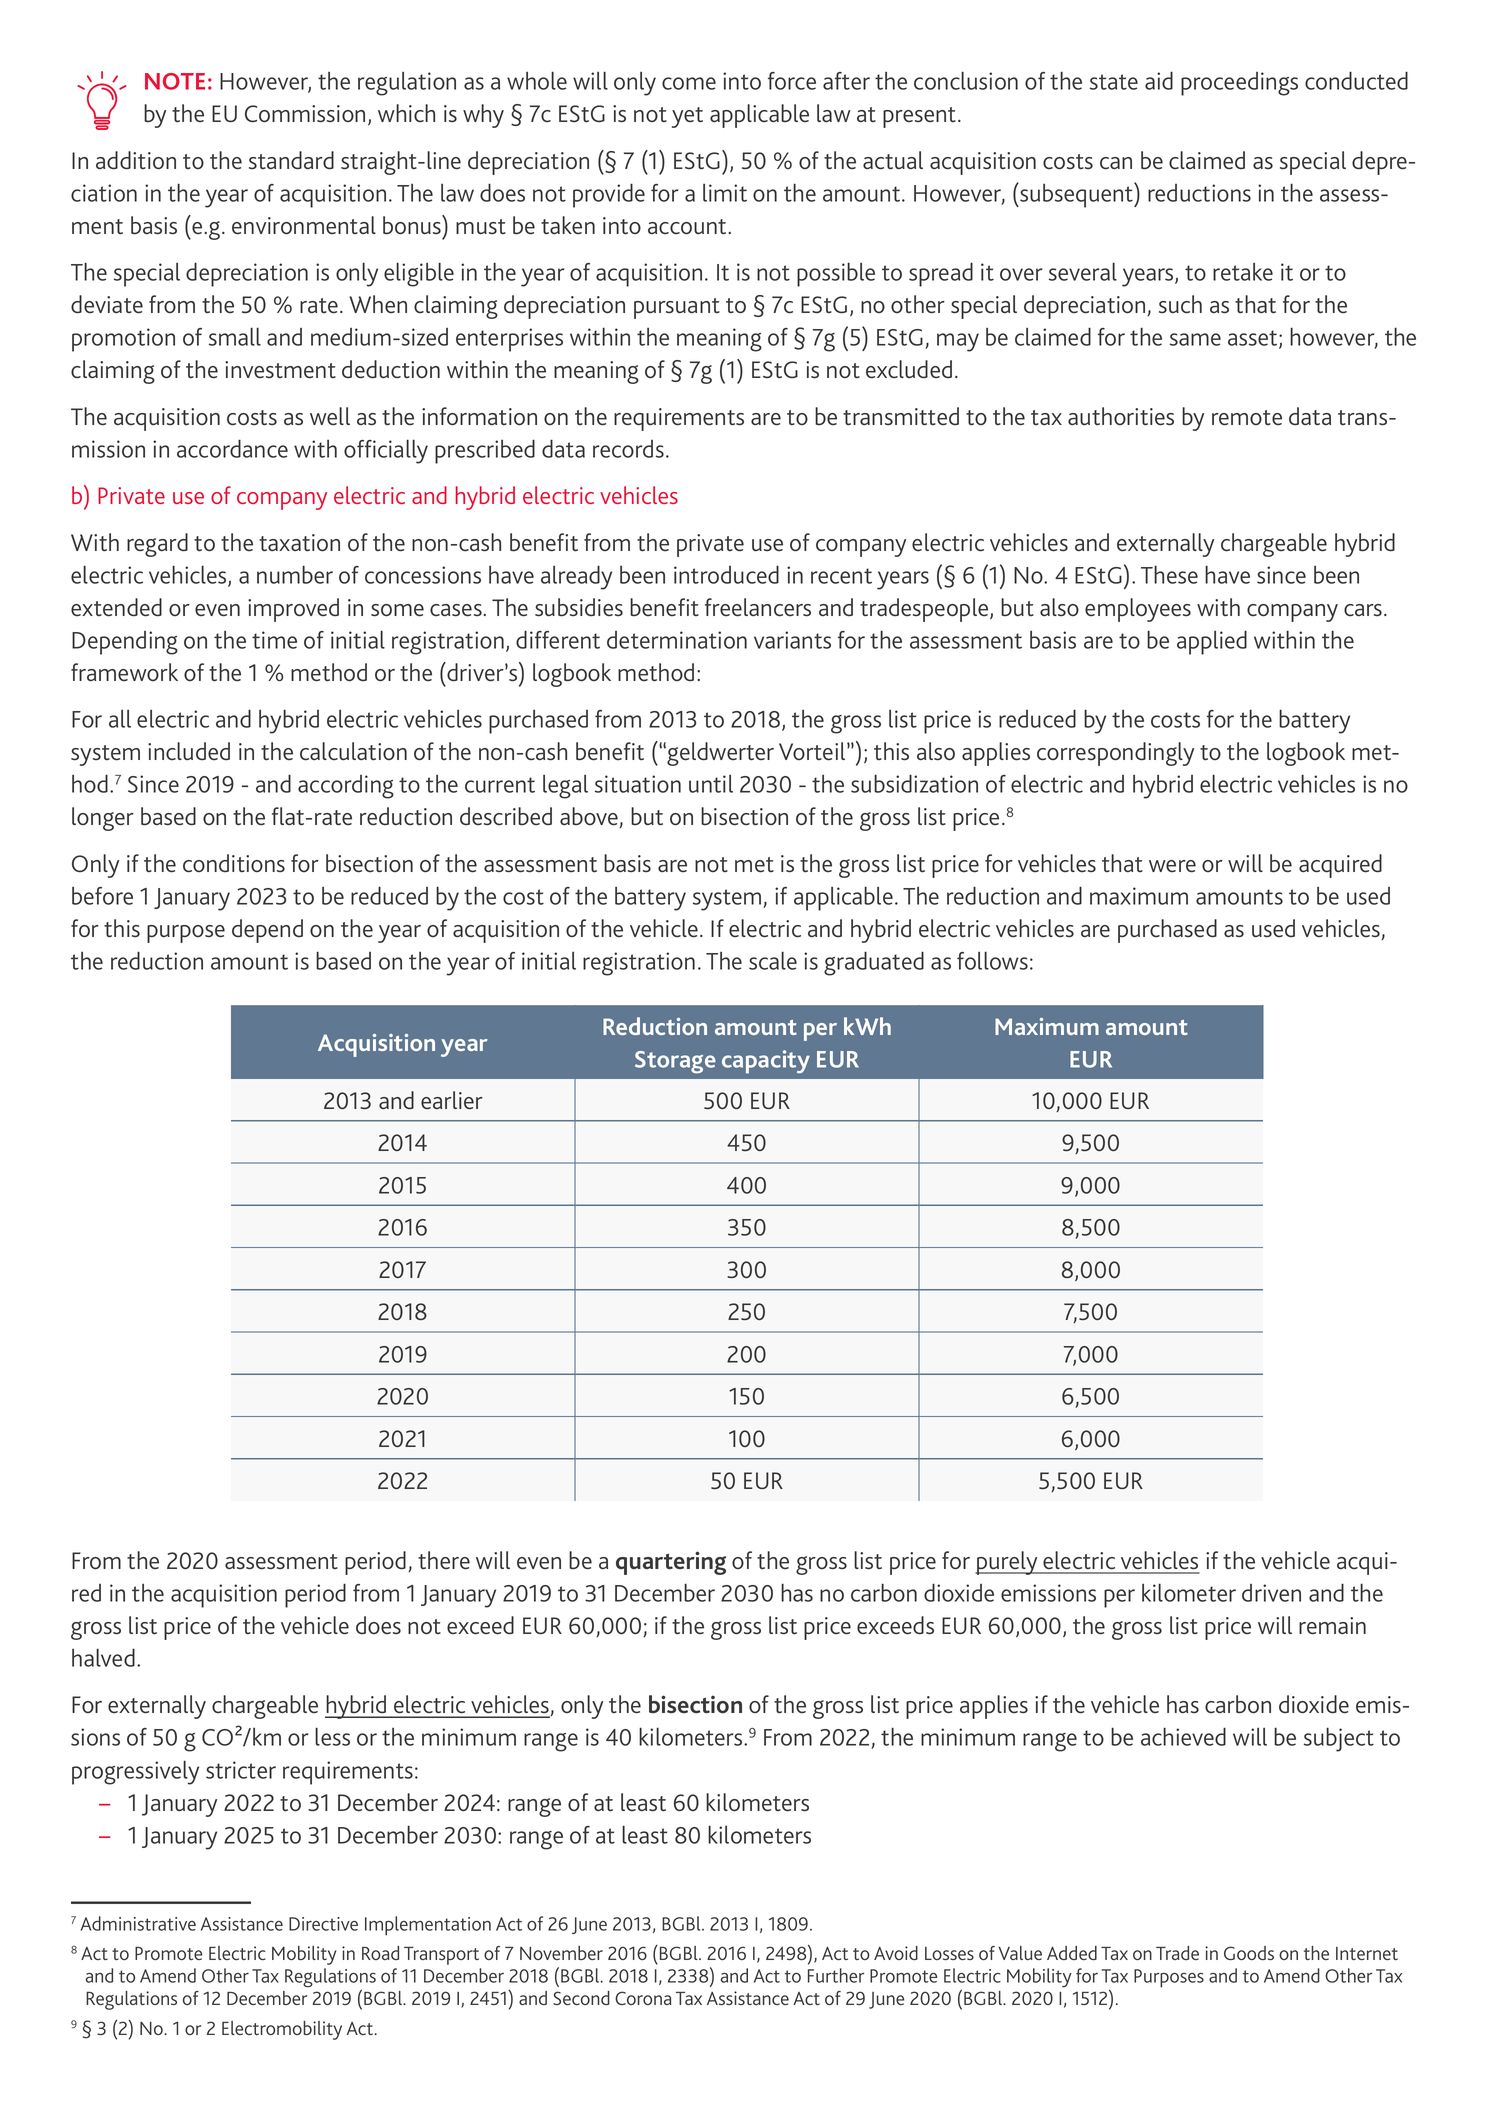 The height and width of the image is (2106, 1489). What do you see at coordinates (1115, 754) in the image?
I see `correspondingly` at bounding box center [1115, 754].
